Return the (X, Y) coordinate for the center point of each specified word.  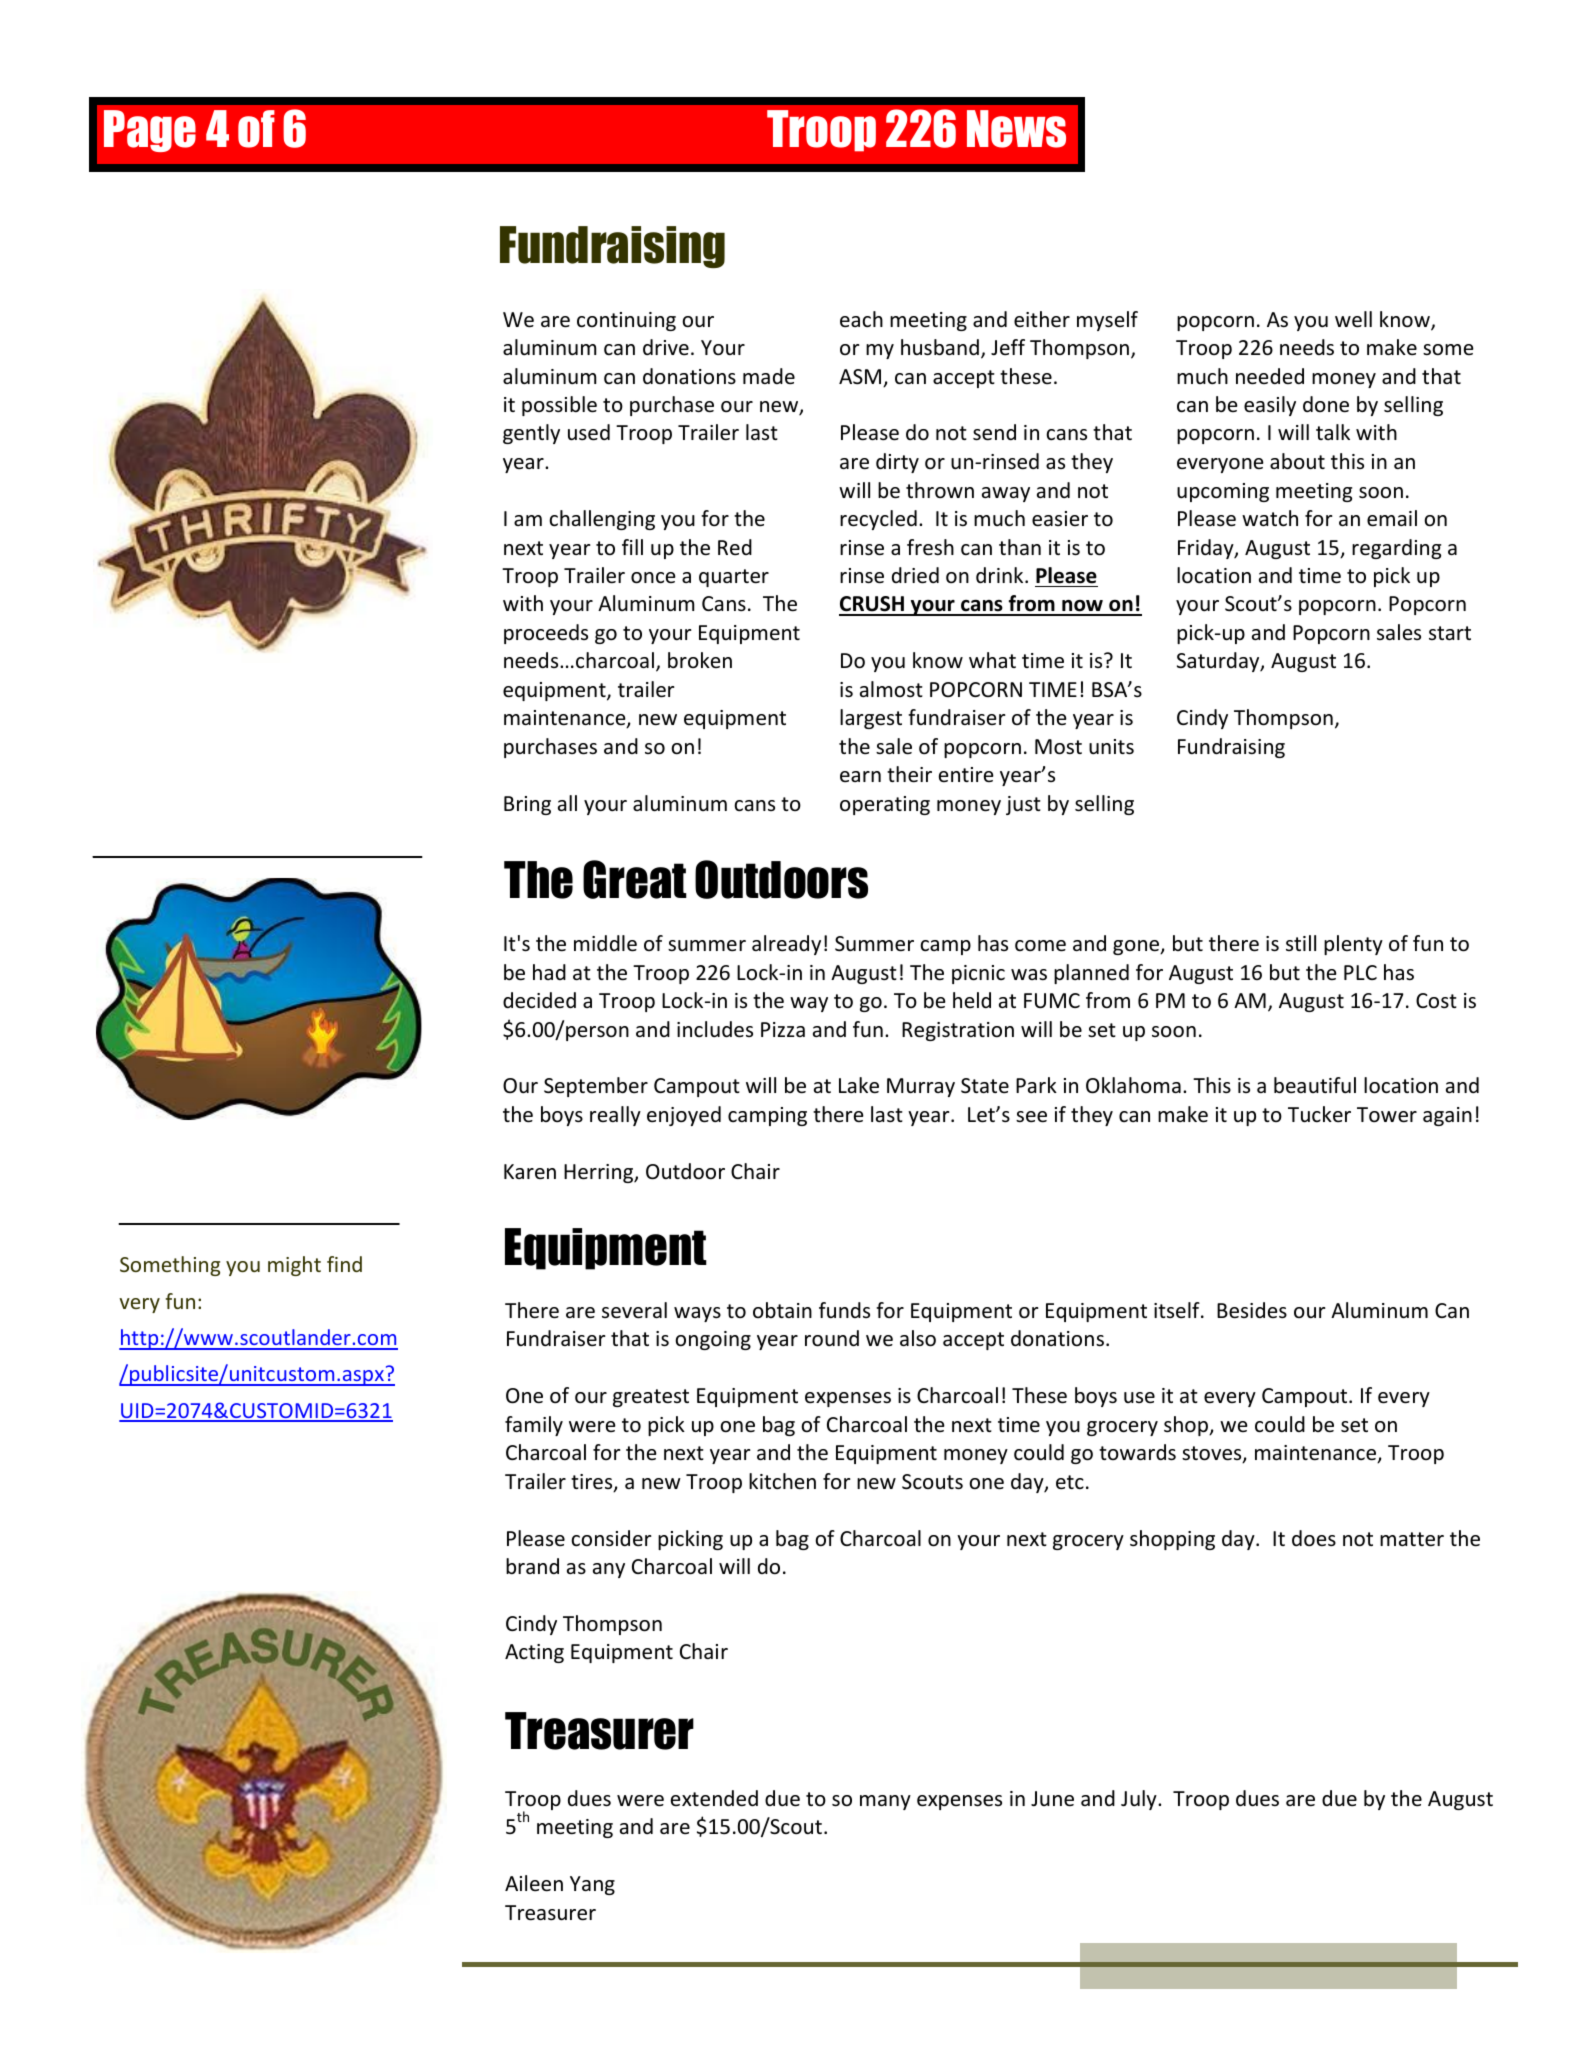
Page (150, 131)
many (885, 1802)
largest (871, 719)
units (1111, 747)
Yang (592, 1885)
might (294, 1266)
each (861, 319)
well (1353, 319)
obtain (782, 1310)
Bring (527, 805)
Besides (1252, 1310)
